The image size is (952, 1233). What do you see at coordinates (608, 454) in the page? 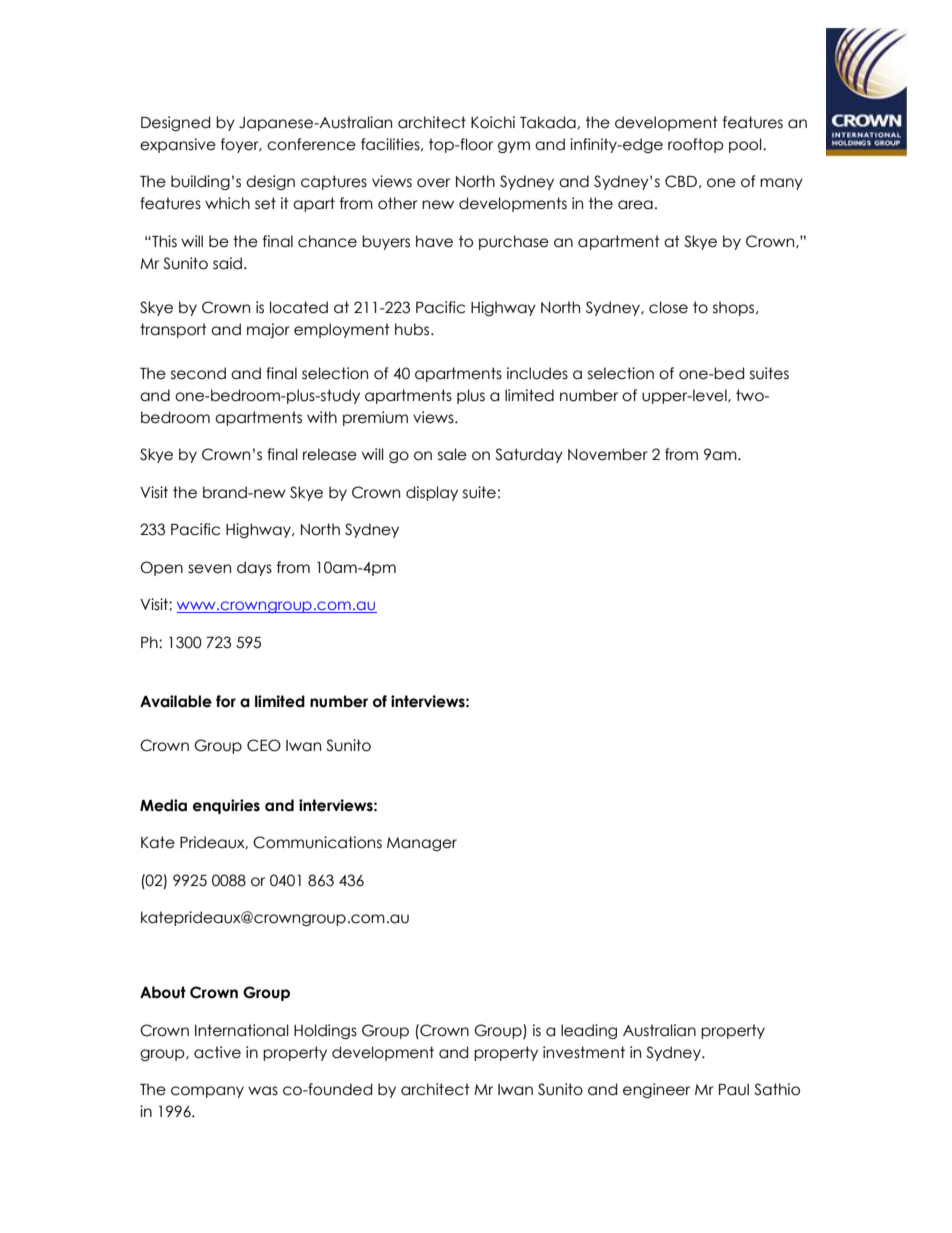
I see `November` at bounding box center [608, 454].
